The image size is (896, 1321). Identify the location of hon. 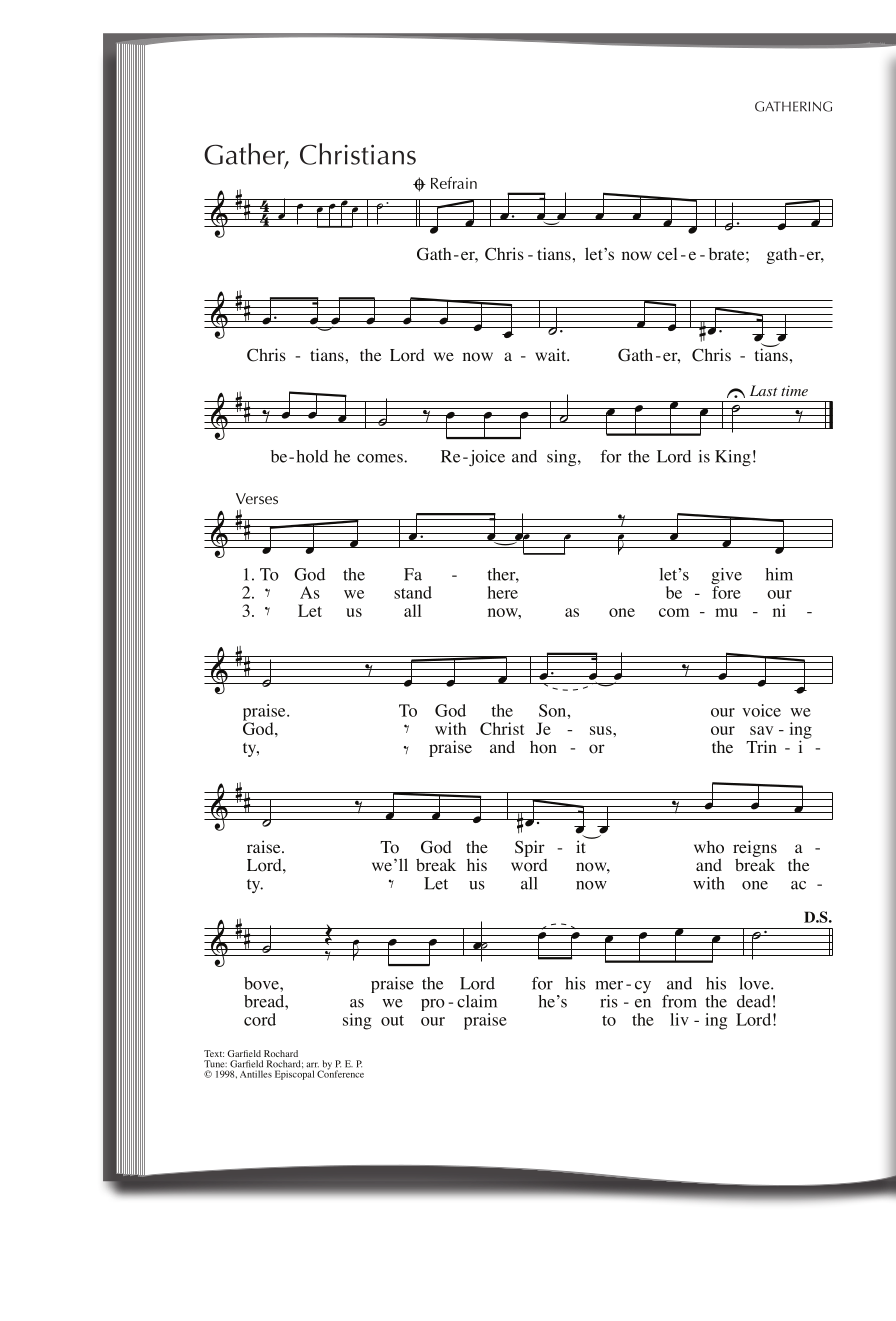
(543, 747).
